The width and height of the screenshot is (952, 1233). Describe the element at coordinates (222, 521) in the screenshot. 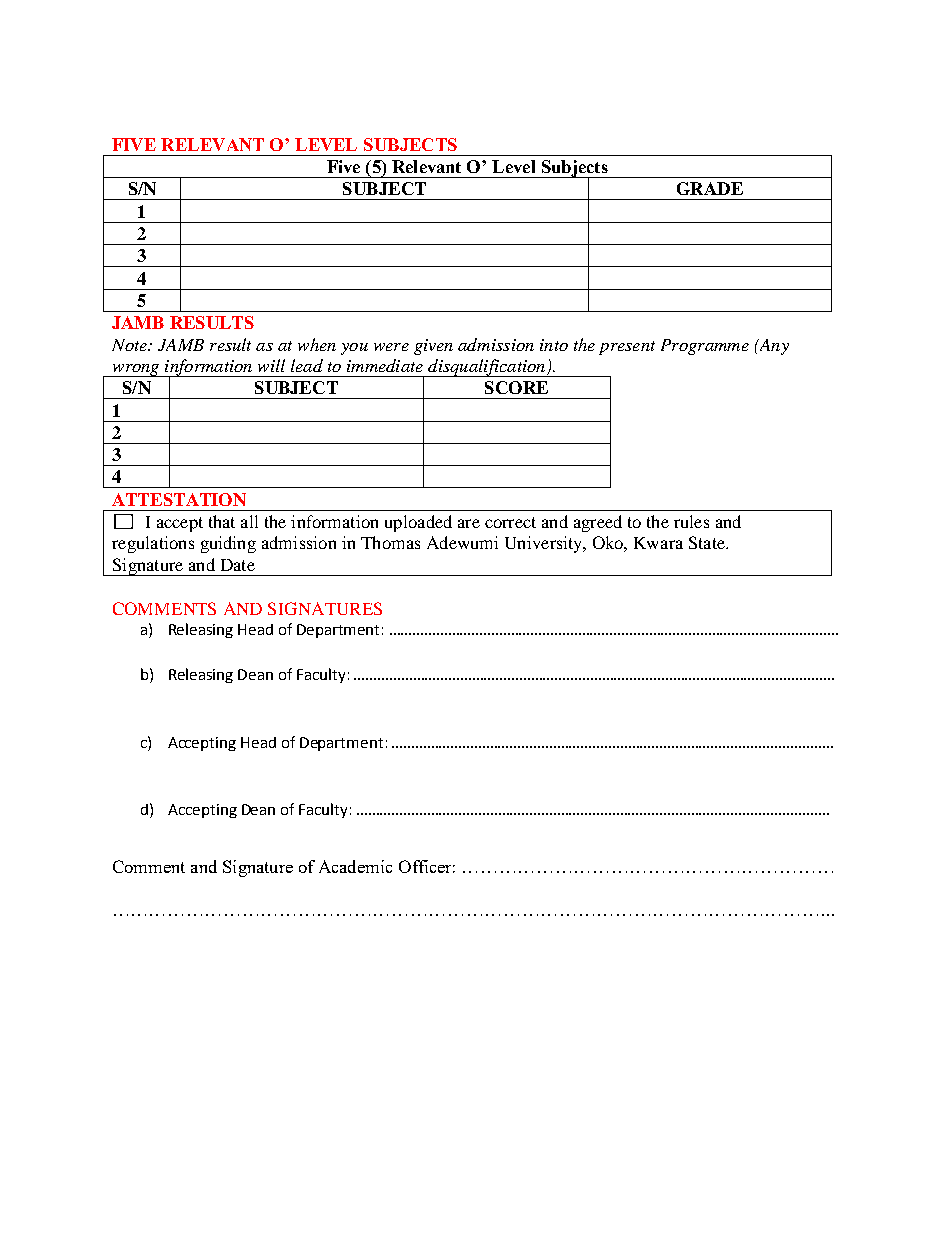

I see `that` at that location.
